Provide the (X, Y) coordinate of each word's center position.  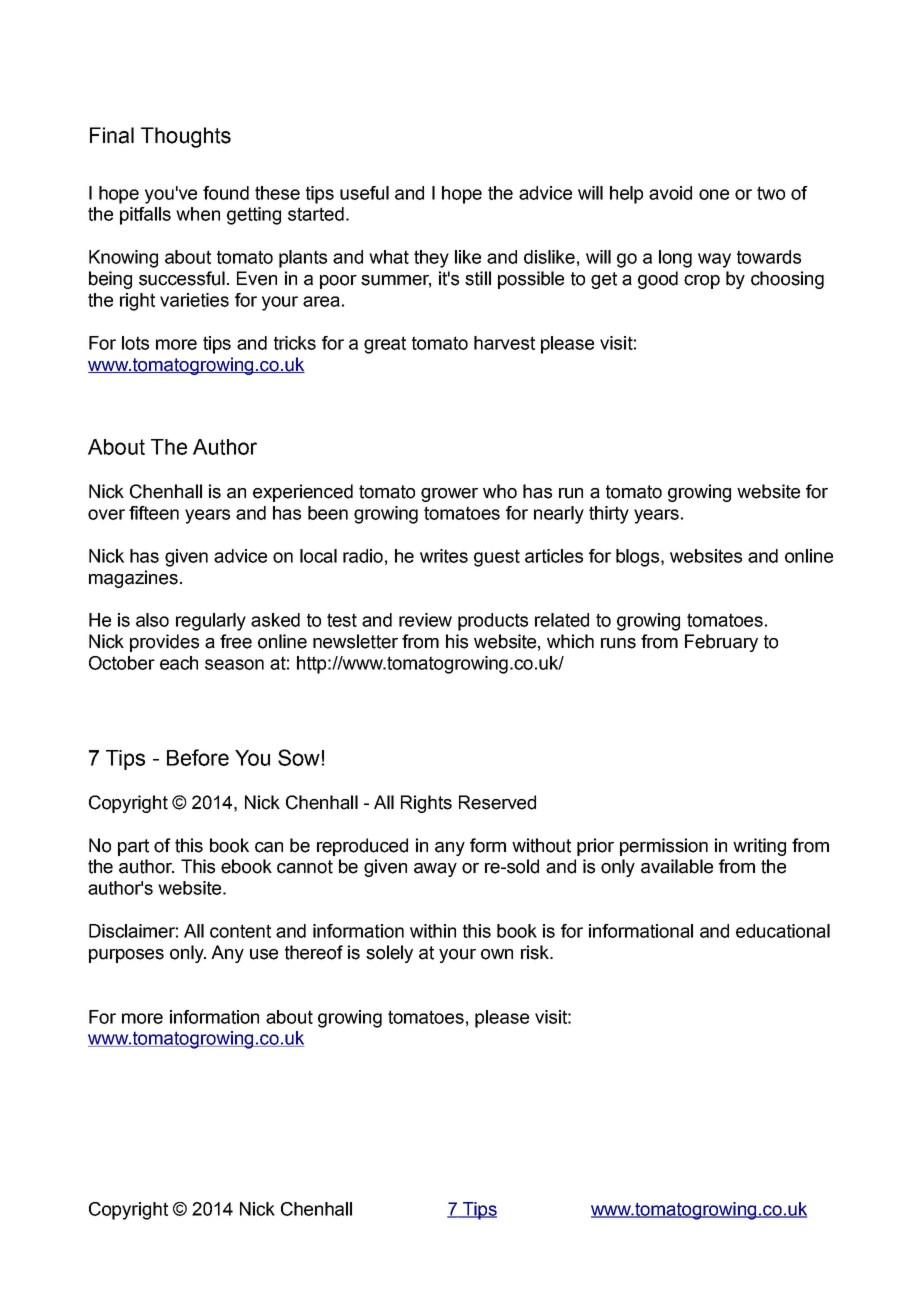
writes (444, 556)
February (721, 643)
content (240, 931)
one (714, 194)
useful (364, 193)
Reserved (497, 802)
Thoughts (186, 137)
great (385, 345)
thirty (609, 515)
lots (135, 343)
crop (702, 282)
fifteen (154, 513)
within (433, 931)
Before (198, 757)
